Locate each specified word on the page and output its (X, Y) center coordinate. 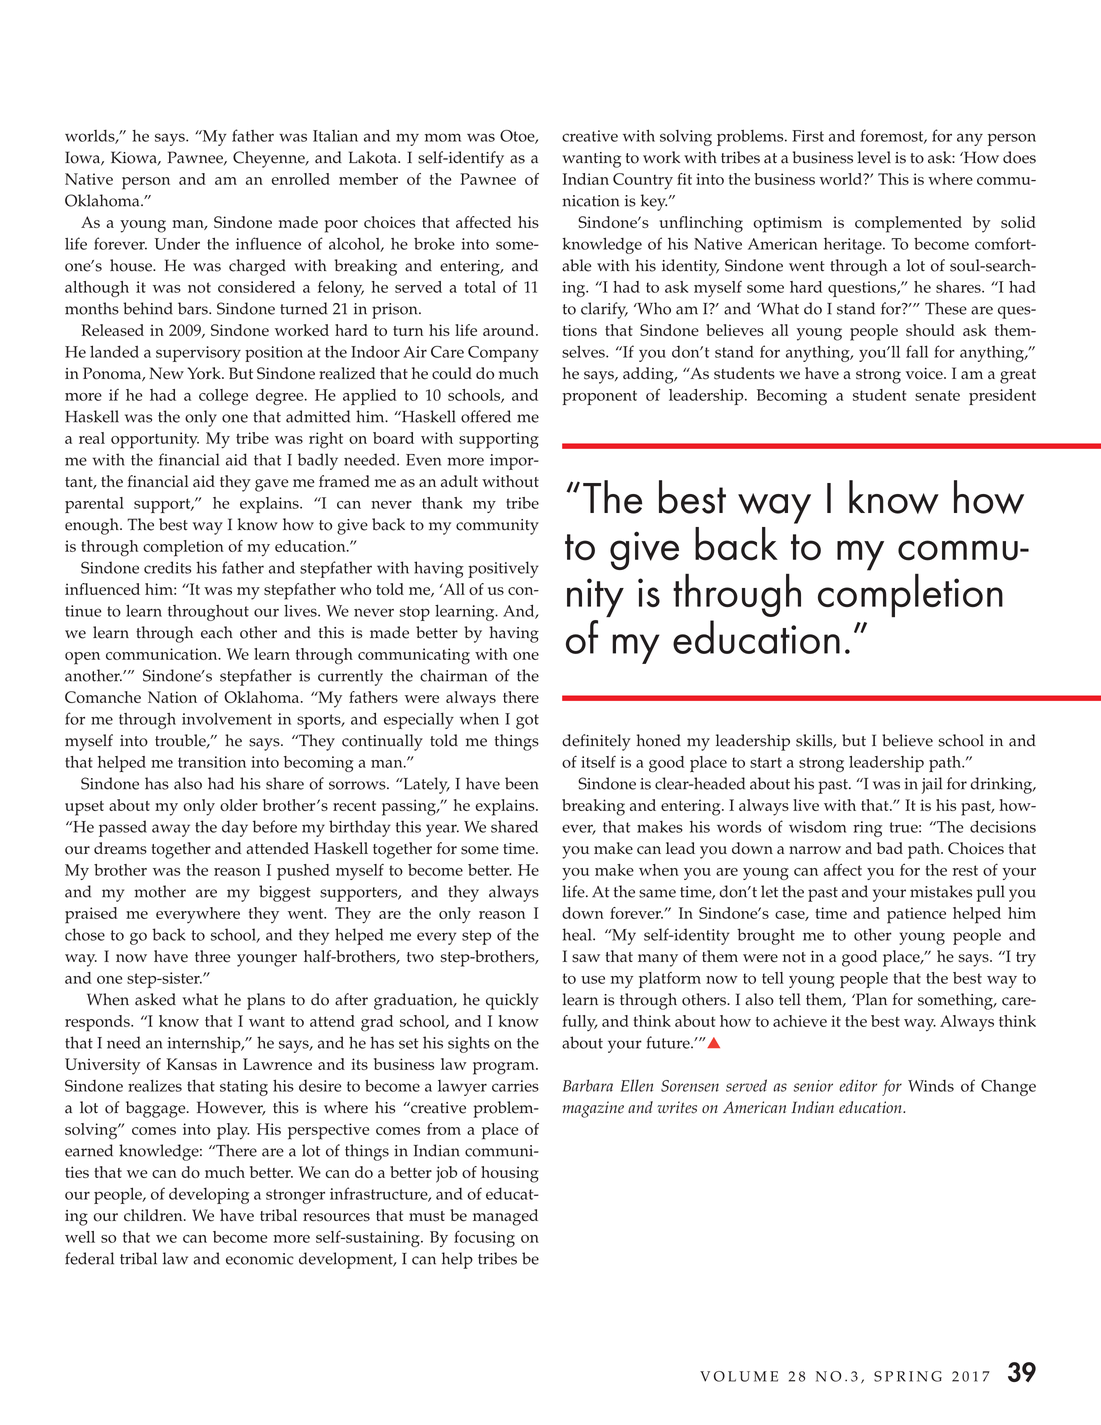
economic (260, 1259)
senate (937, 395)
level (874, 157)
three (213, 956)
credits (167, 567)
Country (643, 181)
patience (916, 915)
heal (578, 934)
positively (503, 569)
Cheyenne (270, 159)
